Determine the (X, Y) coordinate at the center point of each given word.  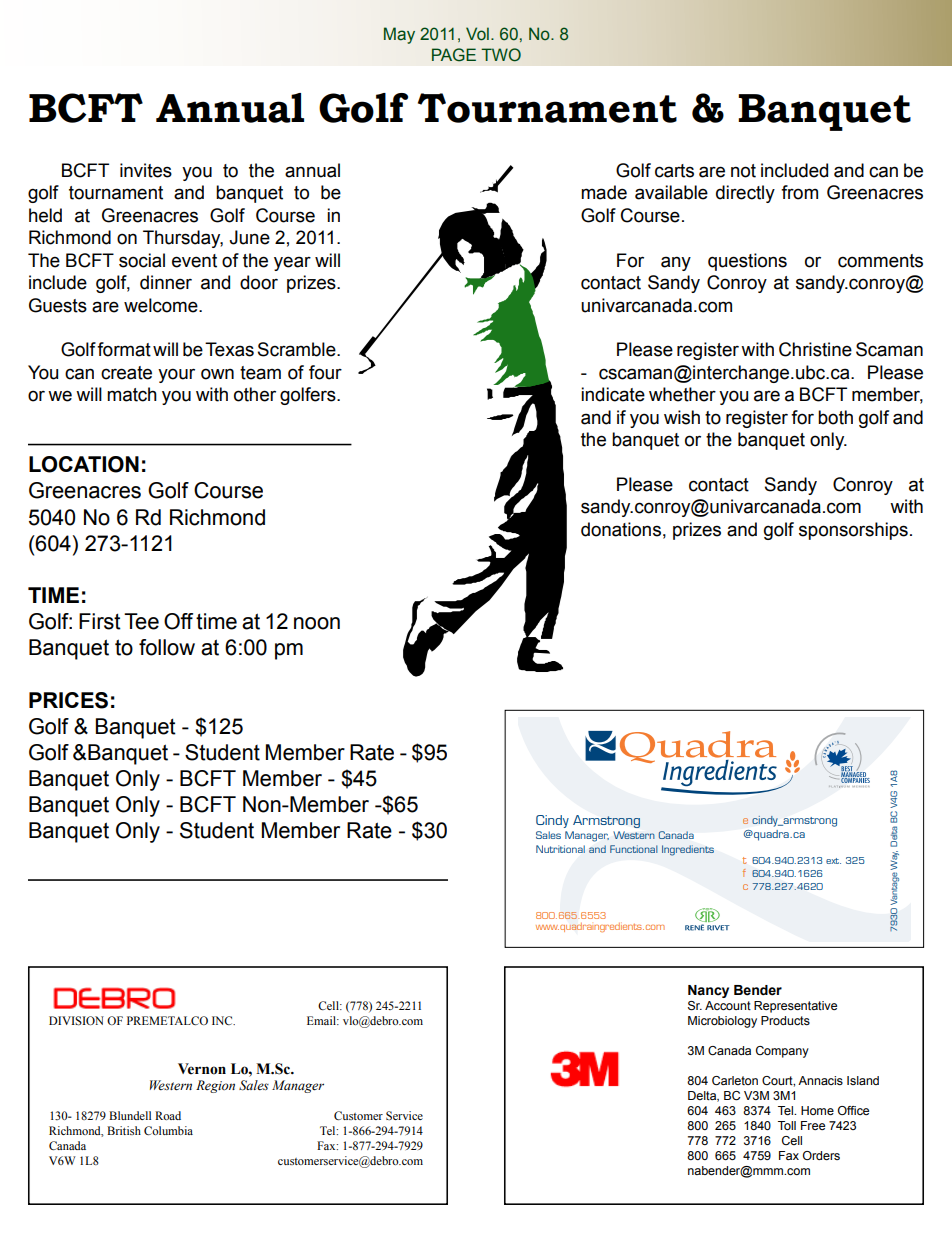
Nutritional (560, 849)
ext (833, 861)
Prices (68, 700)
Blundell (130, 1115)
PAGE (454, 55)
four (325, 372)
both (835, 417)
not (743, 171)
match (132, 394)
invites (146, 170)
